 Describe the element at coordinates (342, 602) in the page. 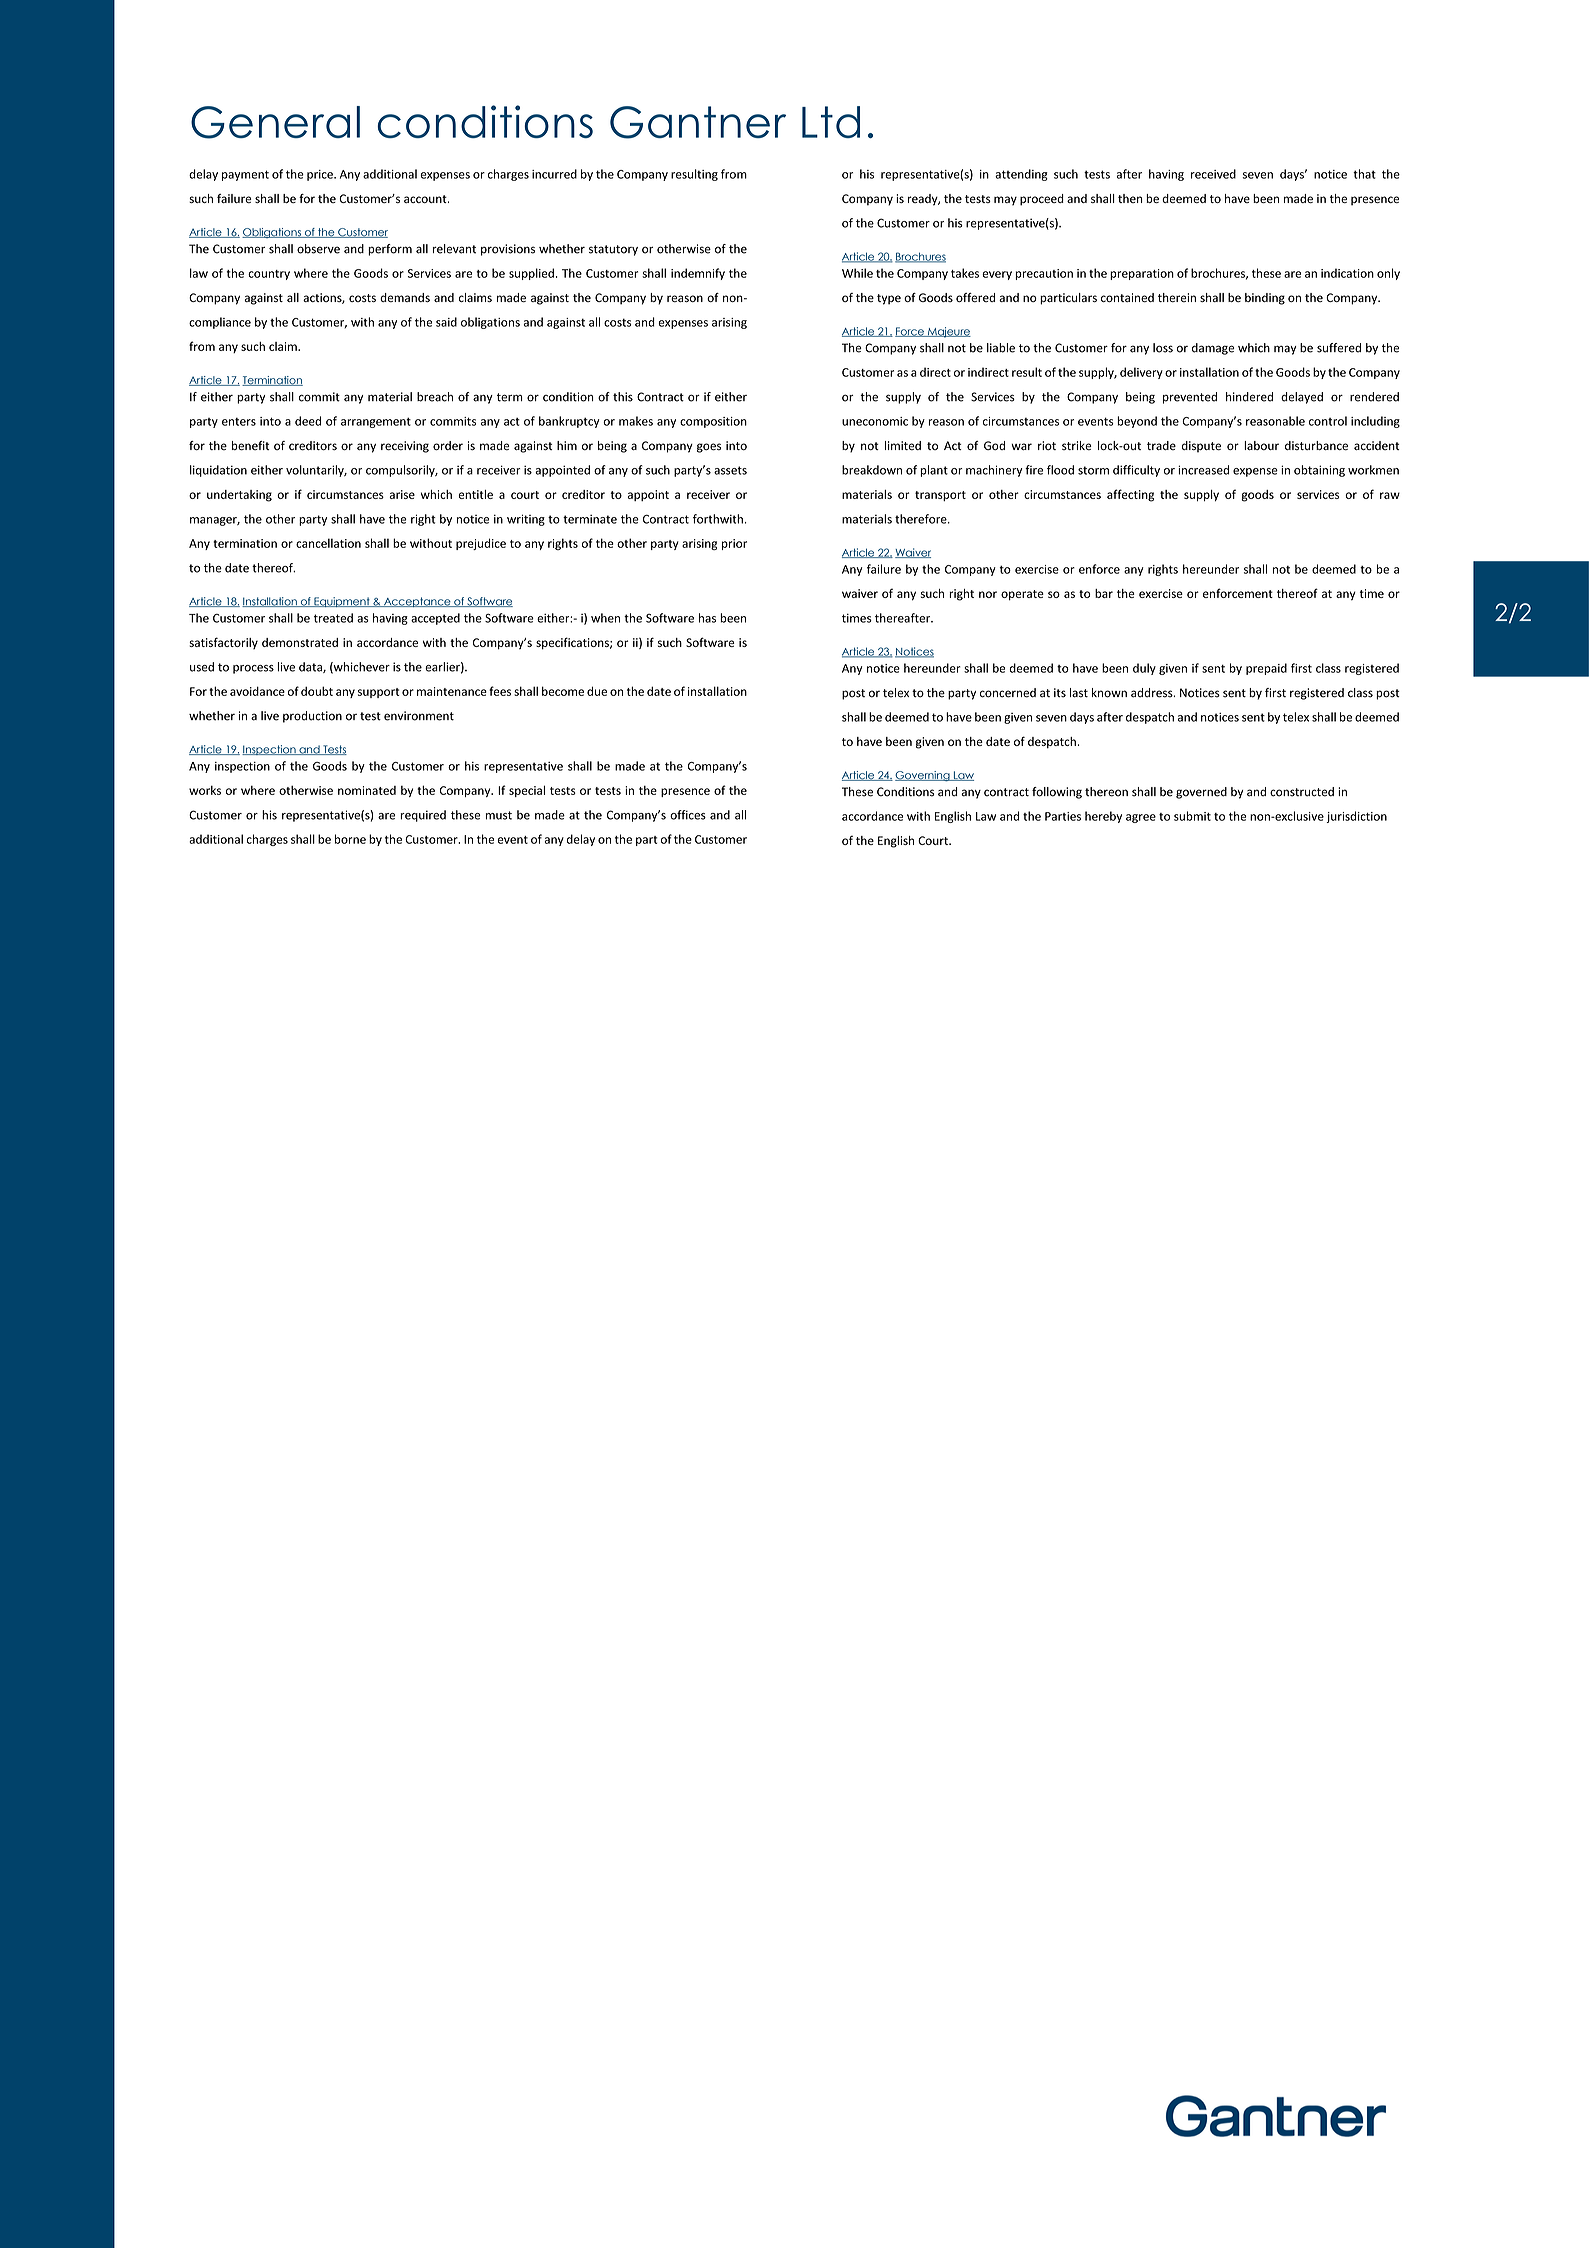

I see `Equipment` at that location.
